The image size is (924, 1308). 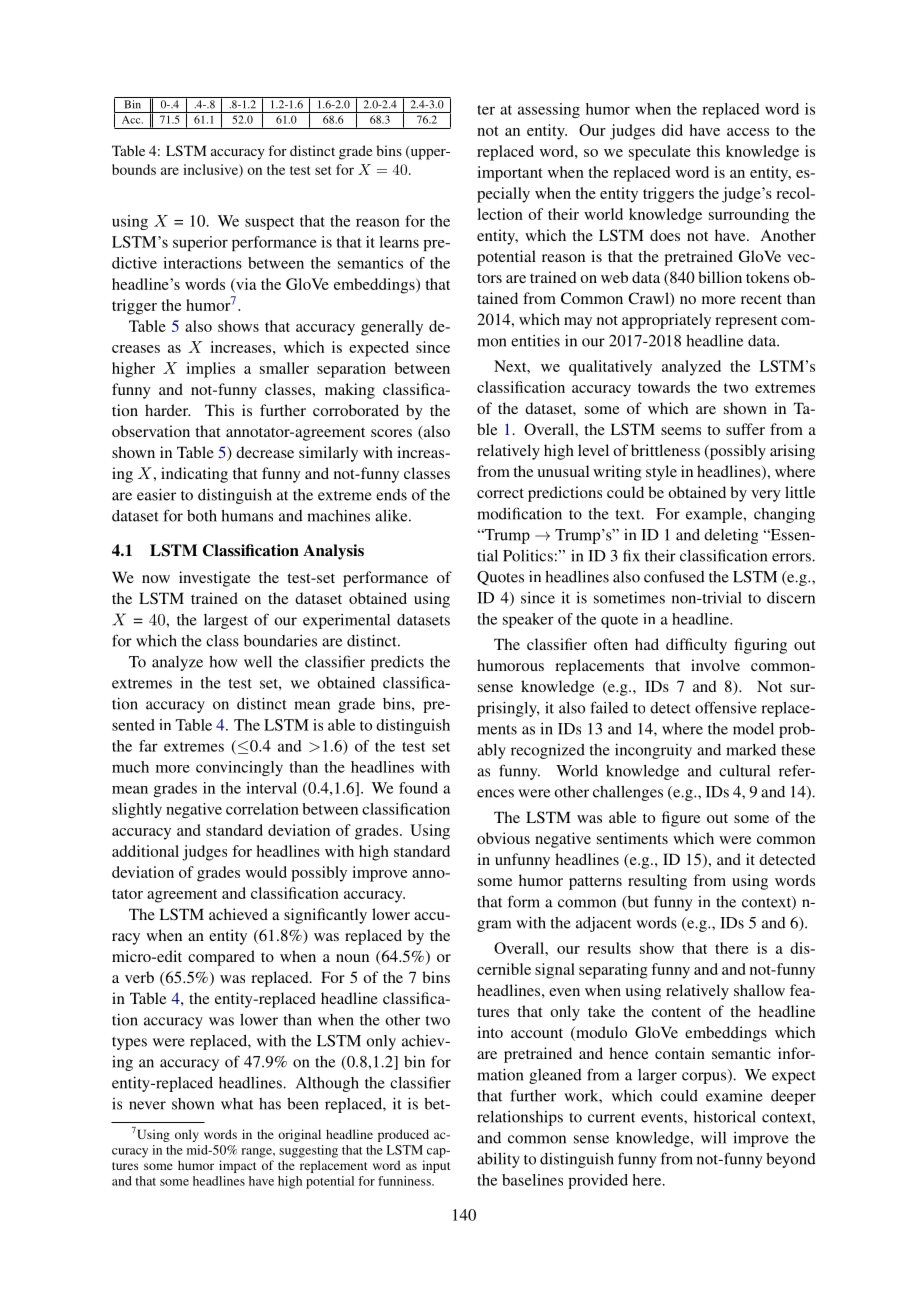 I want to click on access, so click(x=748, y=132).
